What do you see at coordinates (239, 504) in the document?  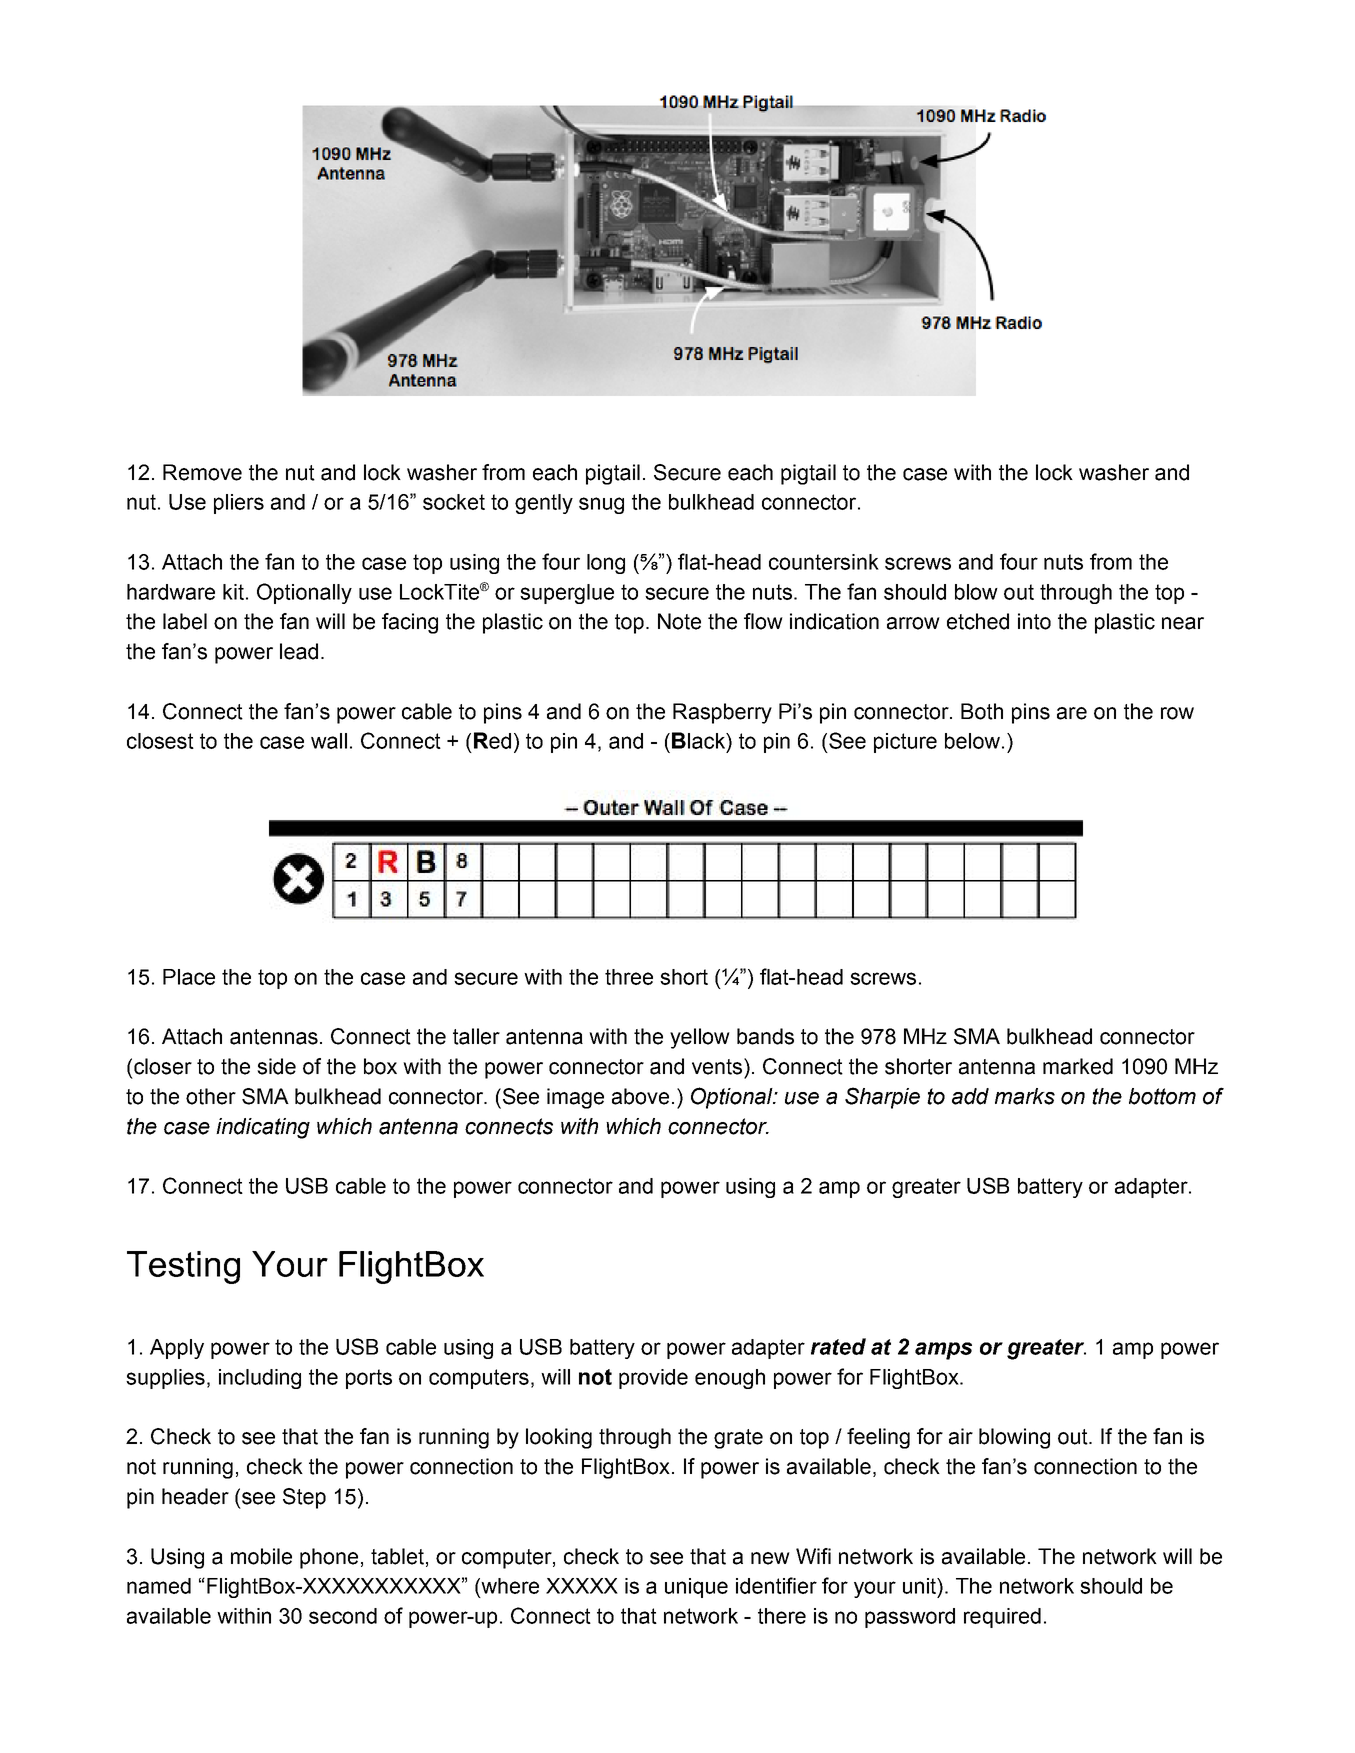 I see `pliers` at bounding box center [239, 504].
